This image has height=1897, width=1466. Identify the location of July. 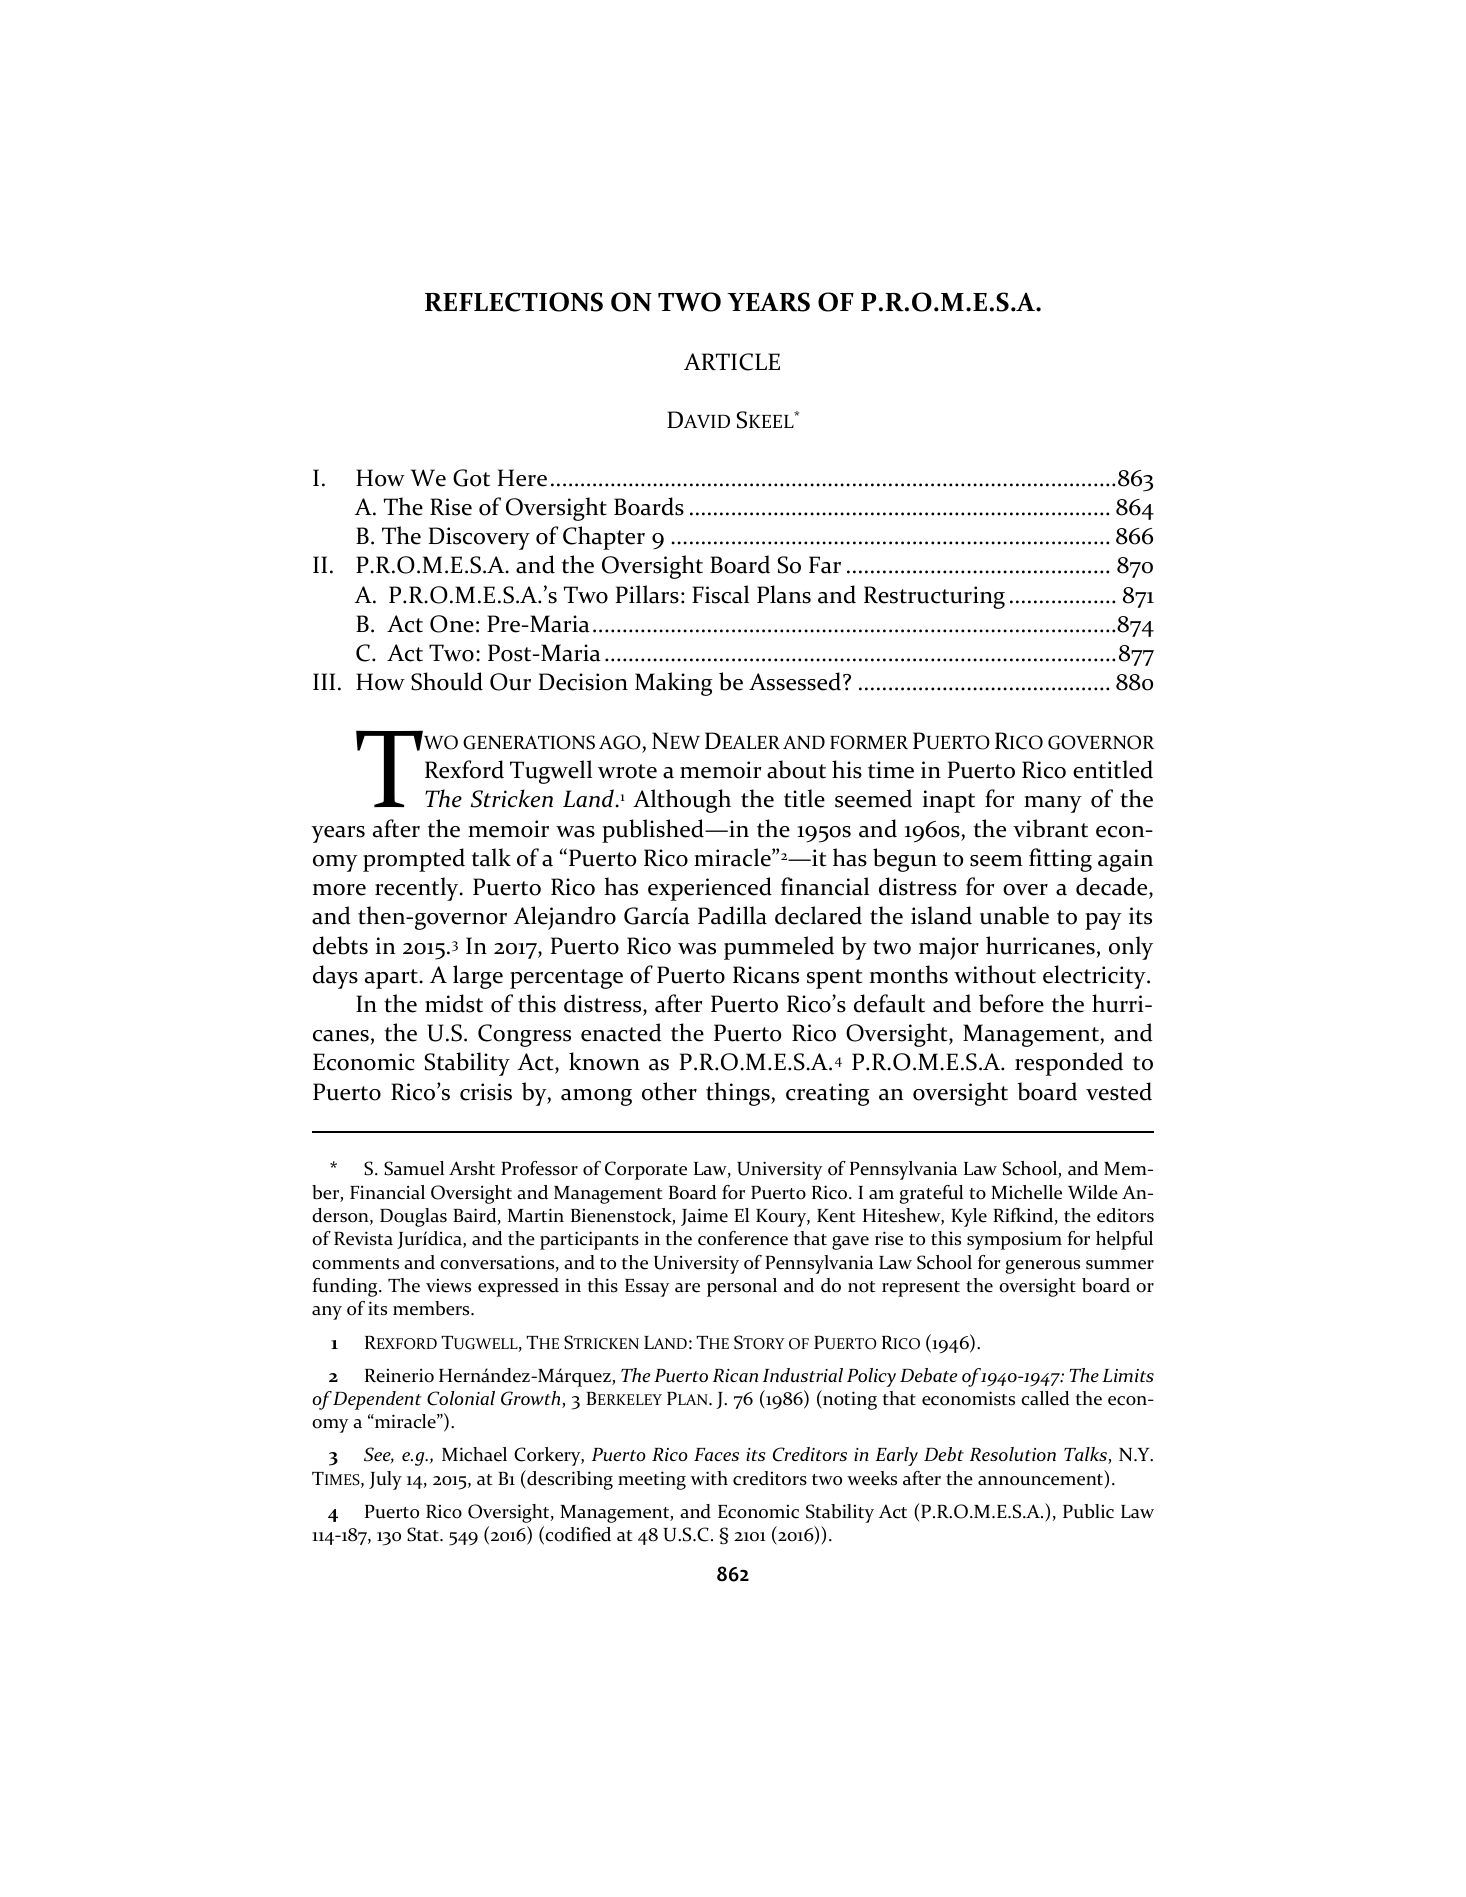
(385, 1480).
